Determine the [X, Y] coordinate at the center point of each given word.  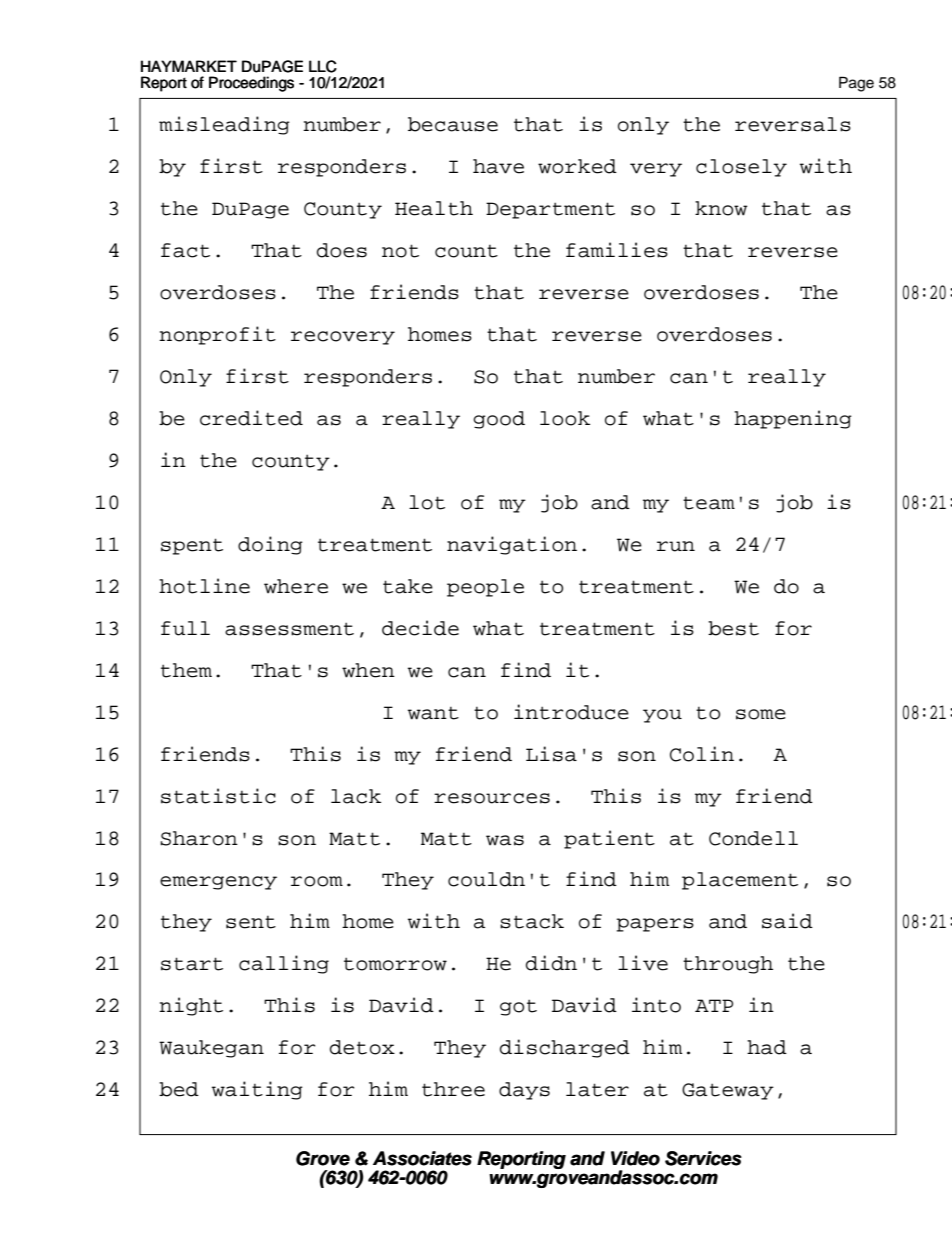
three [453, 1089]
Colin [702, 754]
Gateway [728, 1091]
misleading [224, 125]
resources [492, 798]
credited [251, 418]
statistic [218, 796]
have [498, 166]
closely [741, 168]
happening [793, 419]
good [499, 420]
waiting [257, 1090]
